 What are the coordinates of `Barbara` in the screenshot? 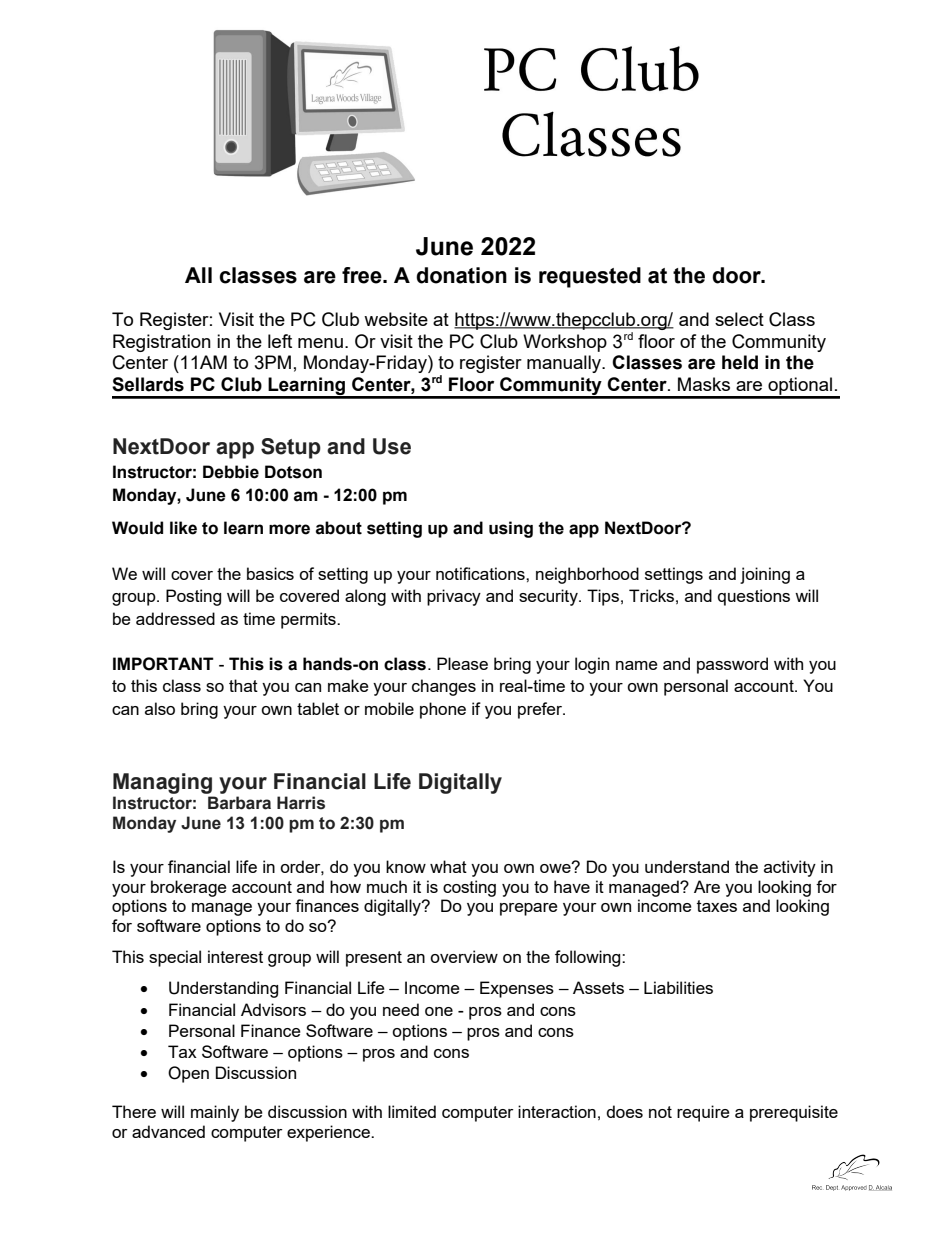 It's located at (239, 803).
